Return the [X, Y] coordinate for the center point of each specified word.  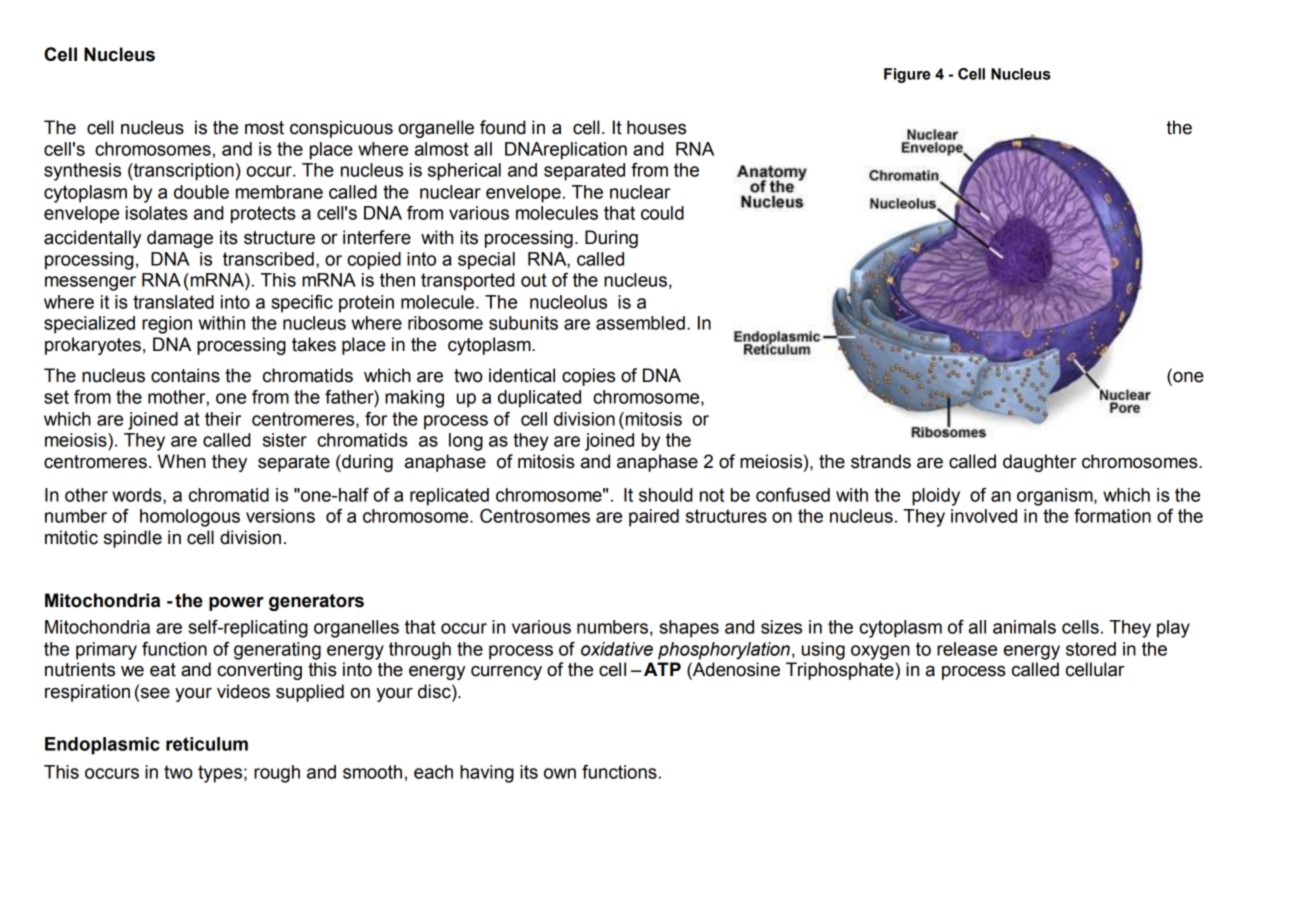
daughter [1039, 463]
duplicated [539, 399]
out [534, 280]
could [662, 213]
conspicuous [341, 129]
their [223, 419]
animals [1024, 627]
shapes [689, 629]
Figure [907, 75]
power [236, 604]
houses [656, 127]
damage [180, 239]
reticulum [207, 744]
